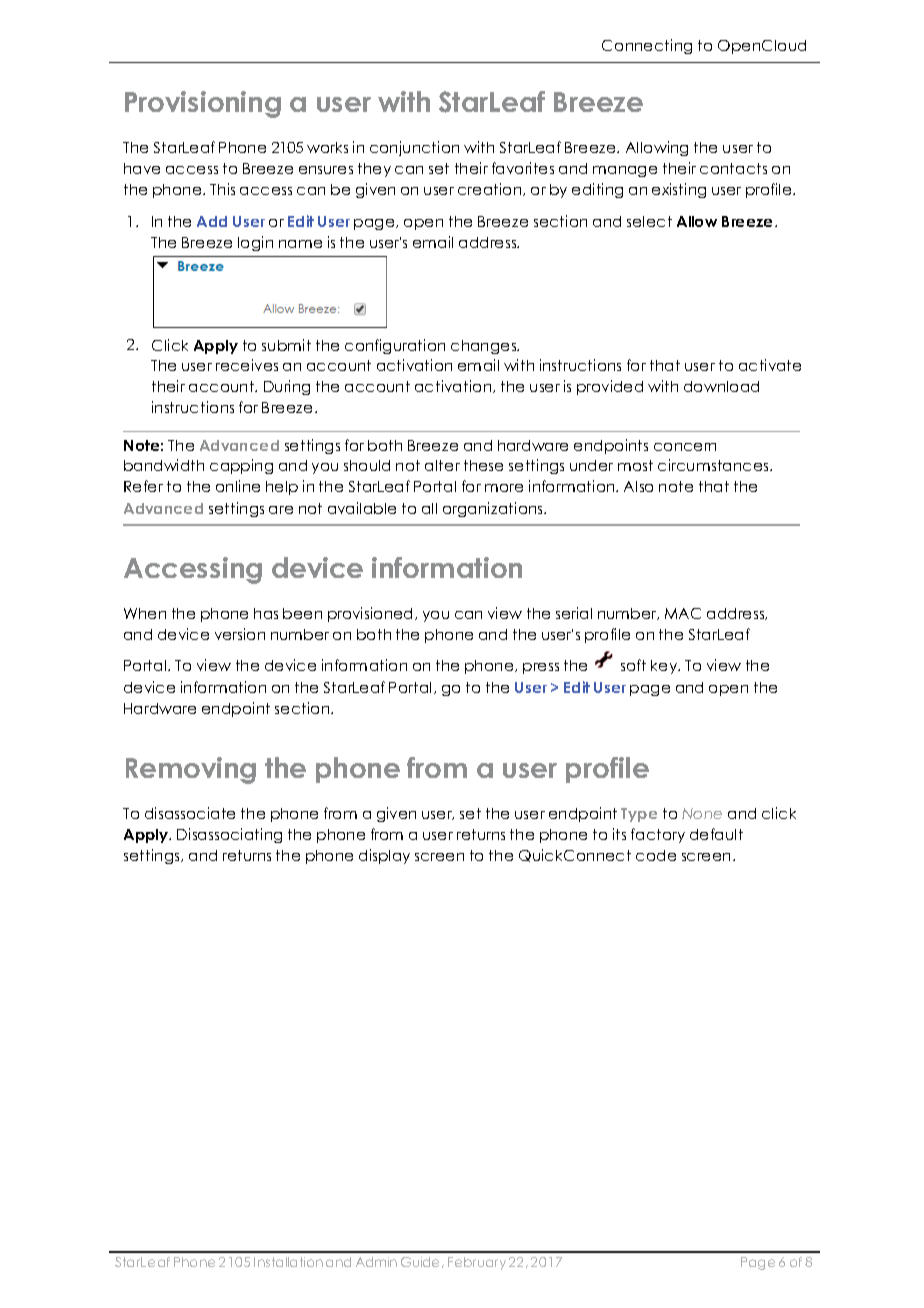  I want to click on version, so click(240, 634).
